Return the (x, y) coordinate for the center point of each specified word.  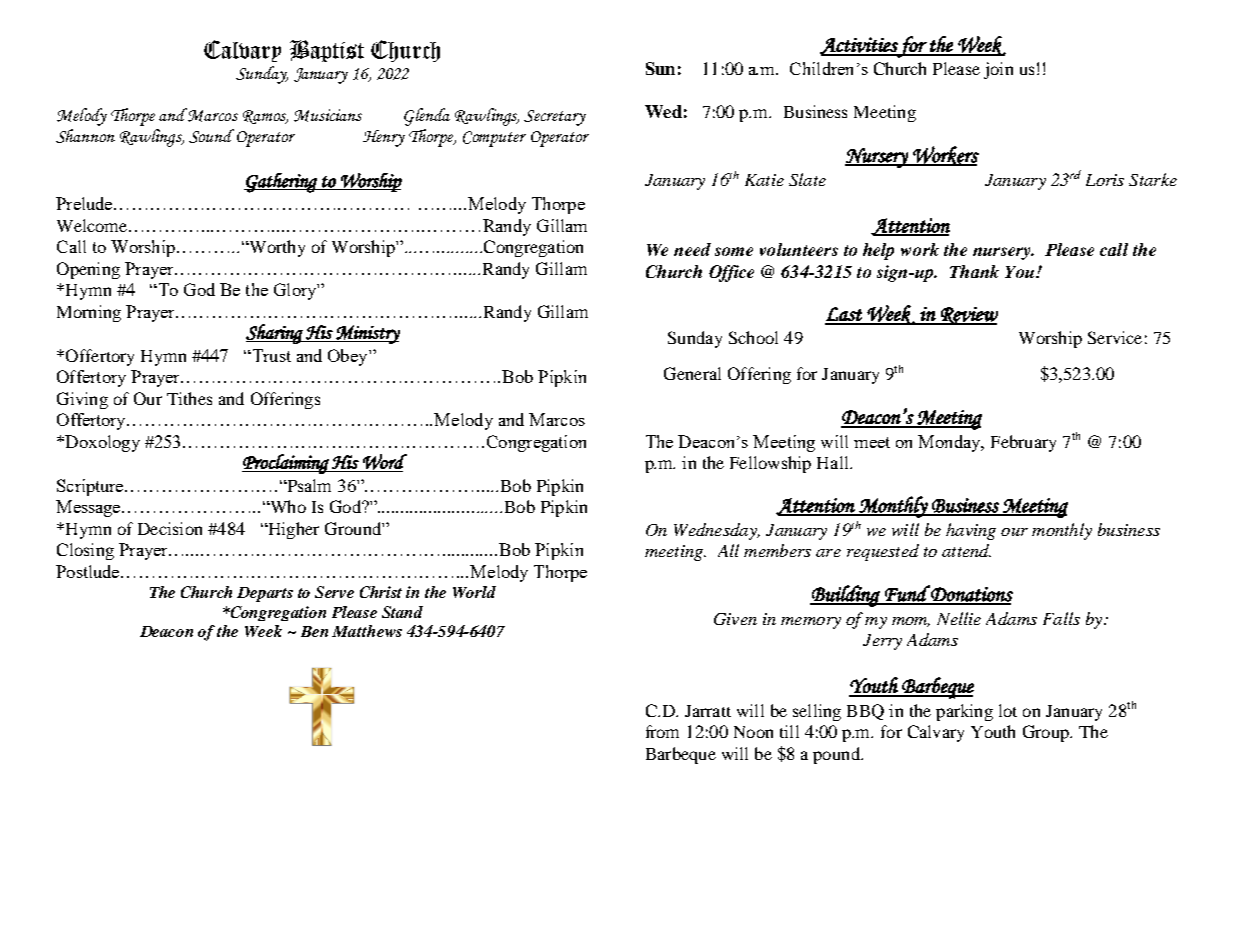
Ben (314, 631)
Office (731, 273)
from (662, 731)
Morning (89, 313)
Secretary (555, 118)
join (998, 70)
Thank (974, 271)
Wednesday (716, 531)
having (971, 531)
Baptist (327, 51)
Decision (170, 528)
